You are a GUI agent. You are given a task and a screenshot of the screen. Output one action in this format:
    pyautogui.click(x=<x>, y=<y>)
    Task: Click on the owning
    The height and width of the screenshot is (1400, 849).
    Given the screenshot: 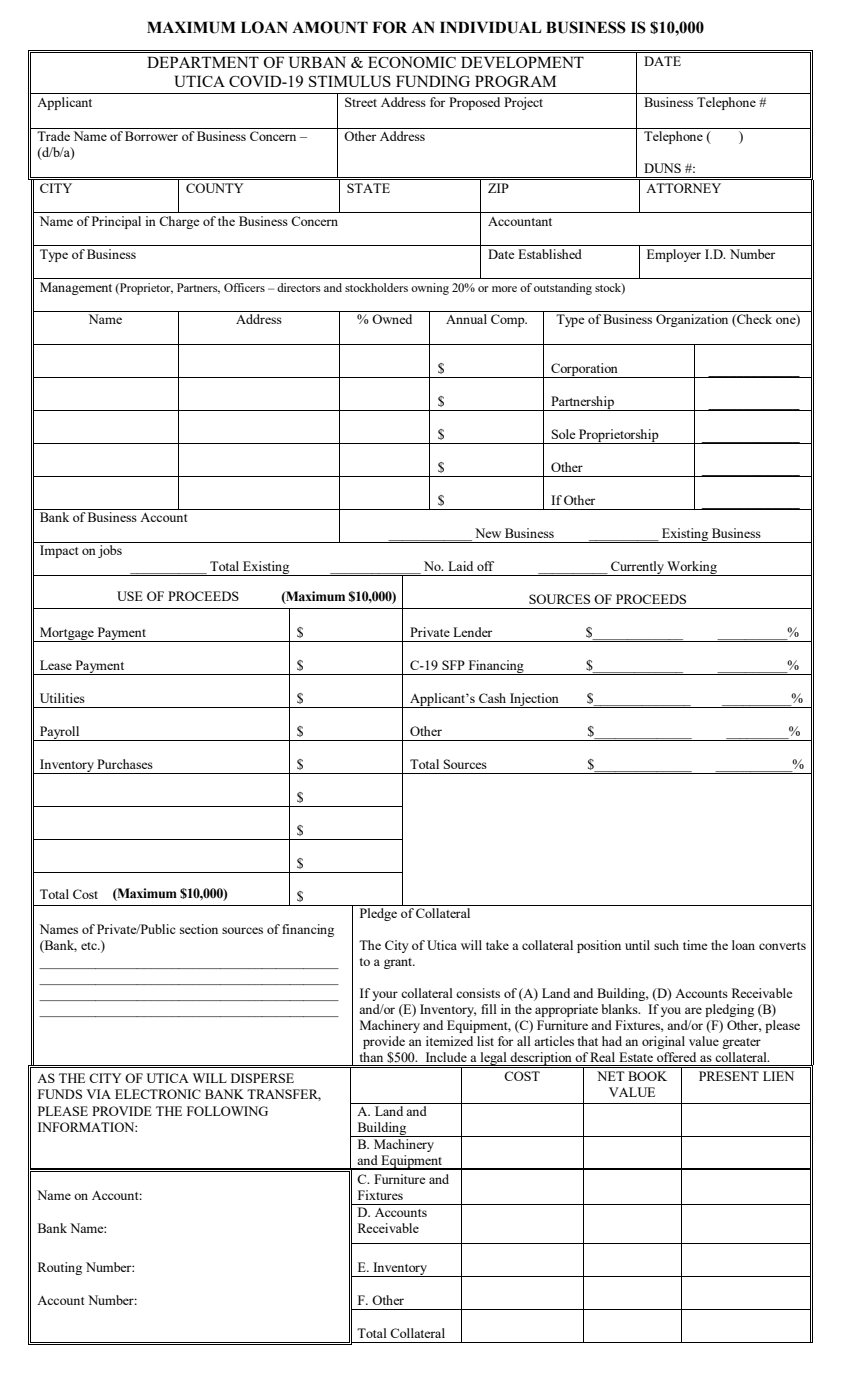 What is the action you would take?
    pyautogui.click(x=430, y=289)
